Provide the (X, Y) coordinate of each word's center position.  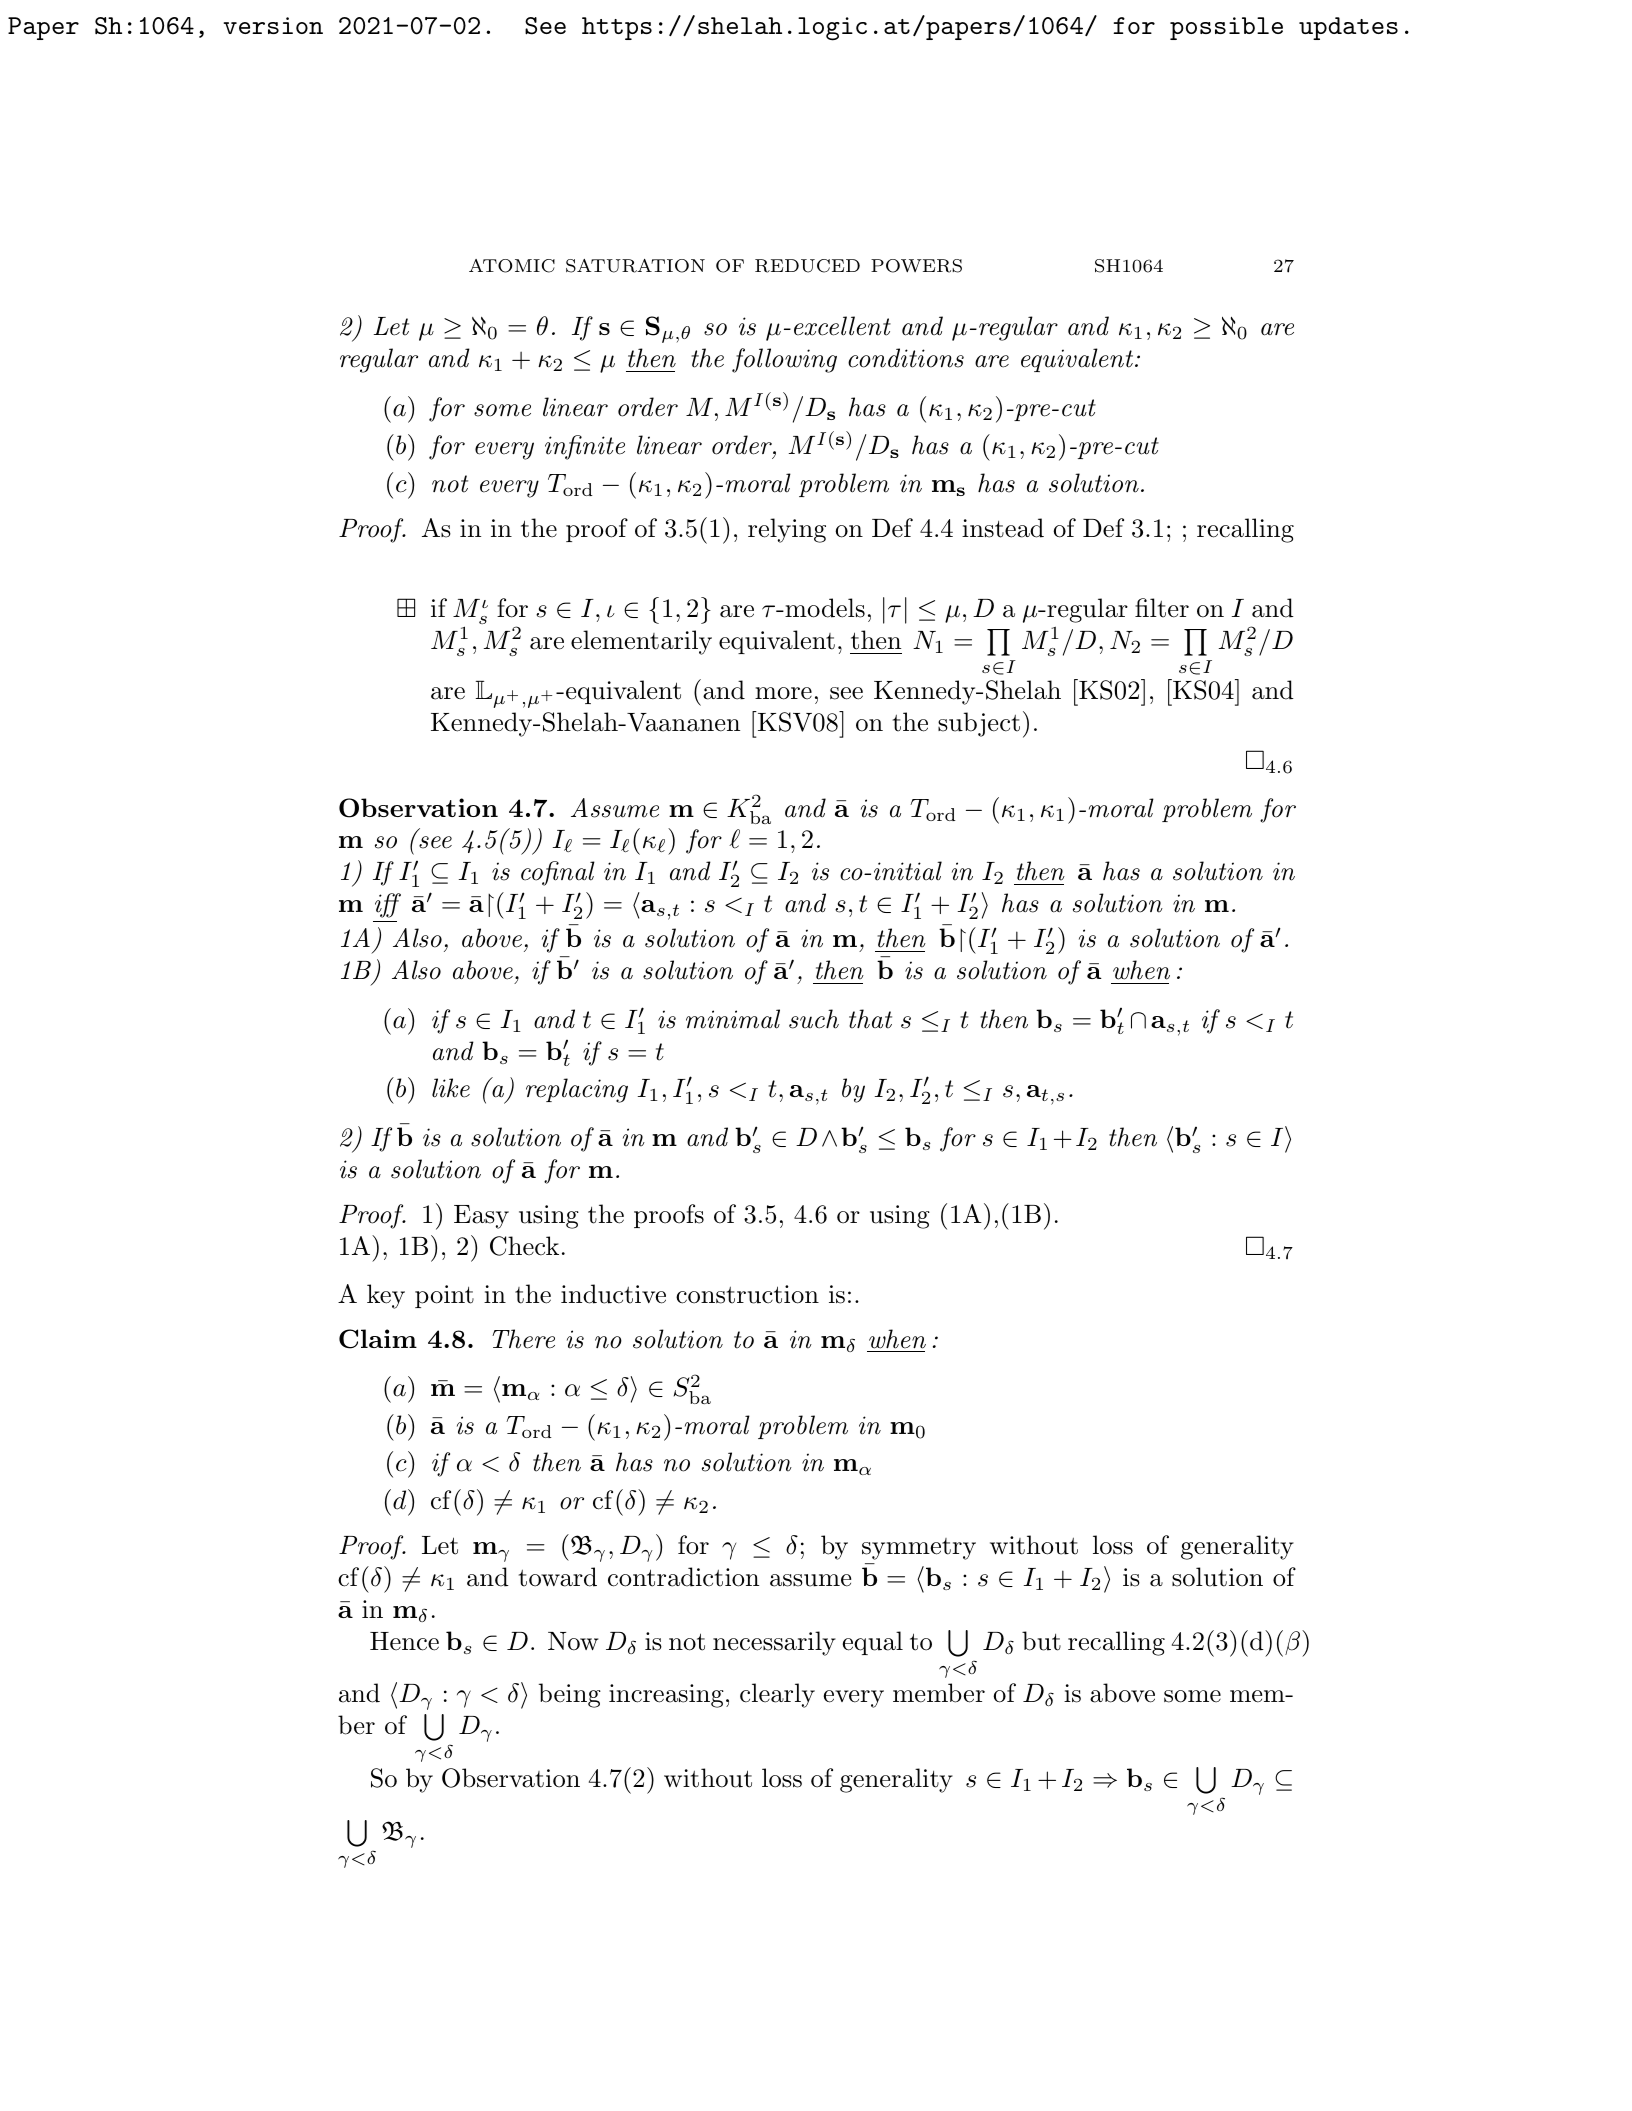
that (870, 1019)
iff (388, 905)
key (386, 1296)
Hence (404, 1641)
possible (1226, 28)
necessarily (774, 1643)
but (1041, 1641)
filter (1162, 608)
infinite (585, 447)
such (814, 1019)
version (273, 25)
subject (979, 724)
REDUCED (807, 266)
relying (787, 530)
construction (747, 1294)
